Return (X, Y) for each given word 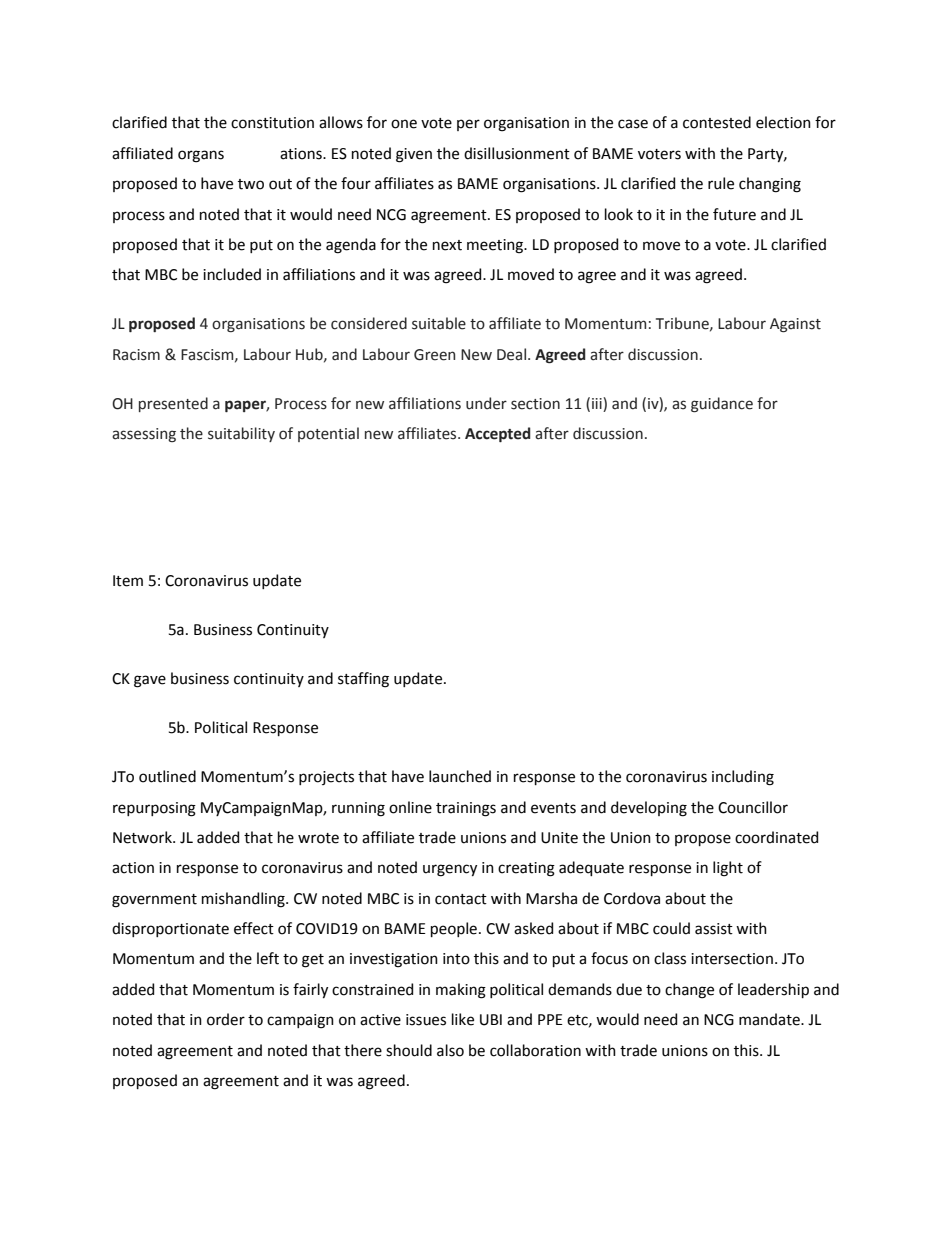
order (226, 1019)
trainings (466, 809)
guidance (722, 404)
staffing (363, 680)
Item (128, 581)
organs (201, 156)
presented (173, 404)
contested (717, 122)
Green (434, 355)
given (414, 155)
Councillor (753, 807)
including (743, 778)
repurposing (154, 809)
